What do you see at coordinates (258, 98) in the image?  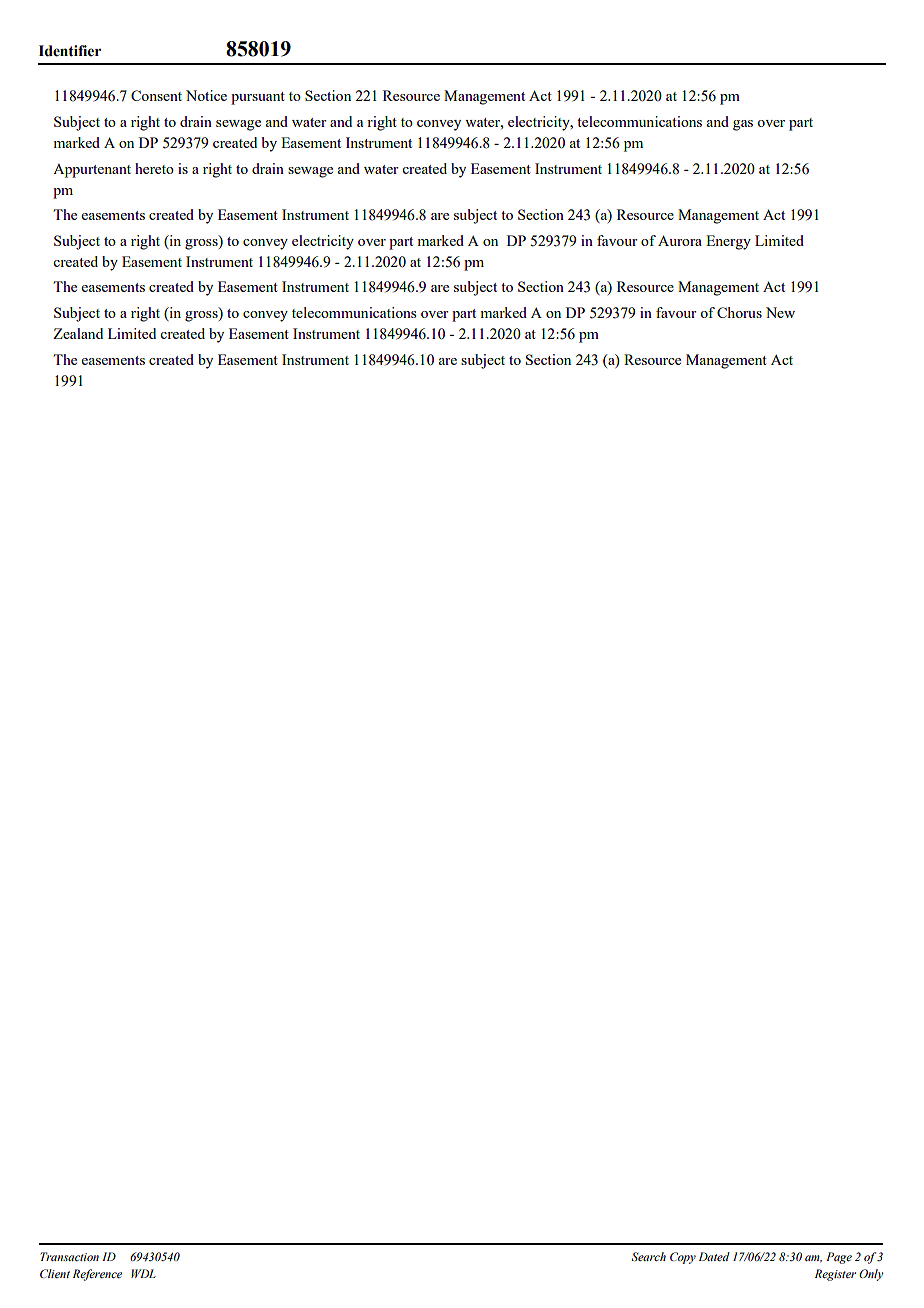 I see `pursuant` at bounding box center [258, 98].
